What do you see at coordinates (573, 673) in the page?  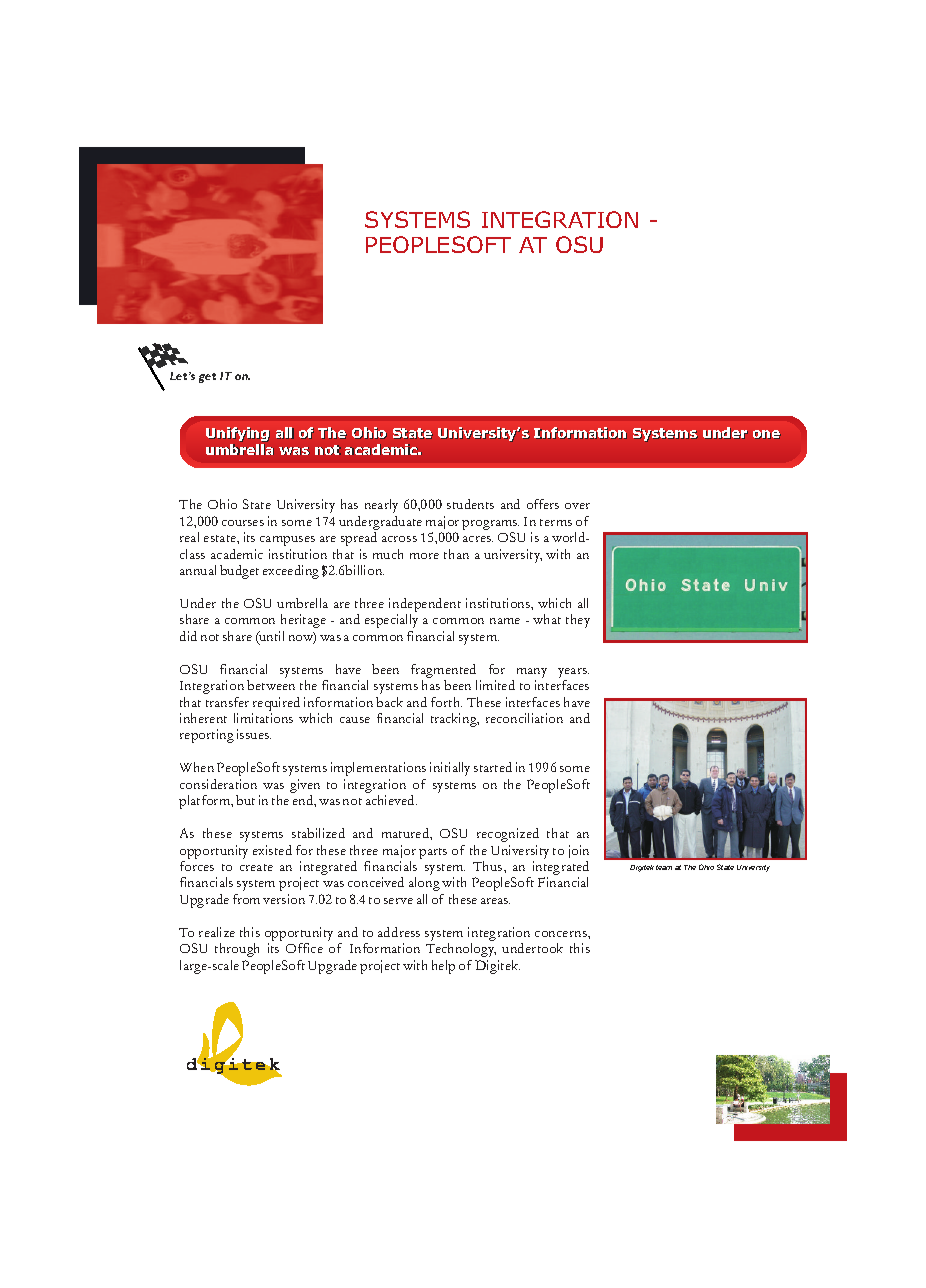 I see `years` at bounding box center [573, 673].
